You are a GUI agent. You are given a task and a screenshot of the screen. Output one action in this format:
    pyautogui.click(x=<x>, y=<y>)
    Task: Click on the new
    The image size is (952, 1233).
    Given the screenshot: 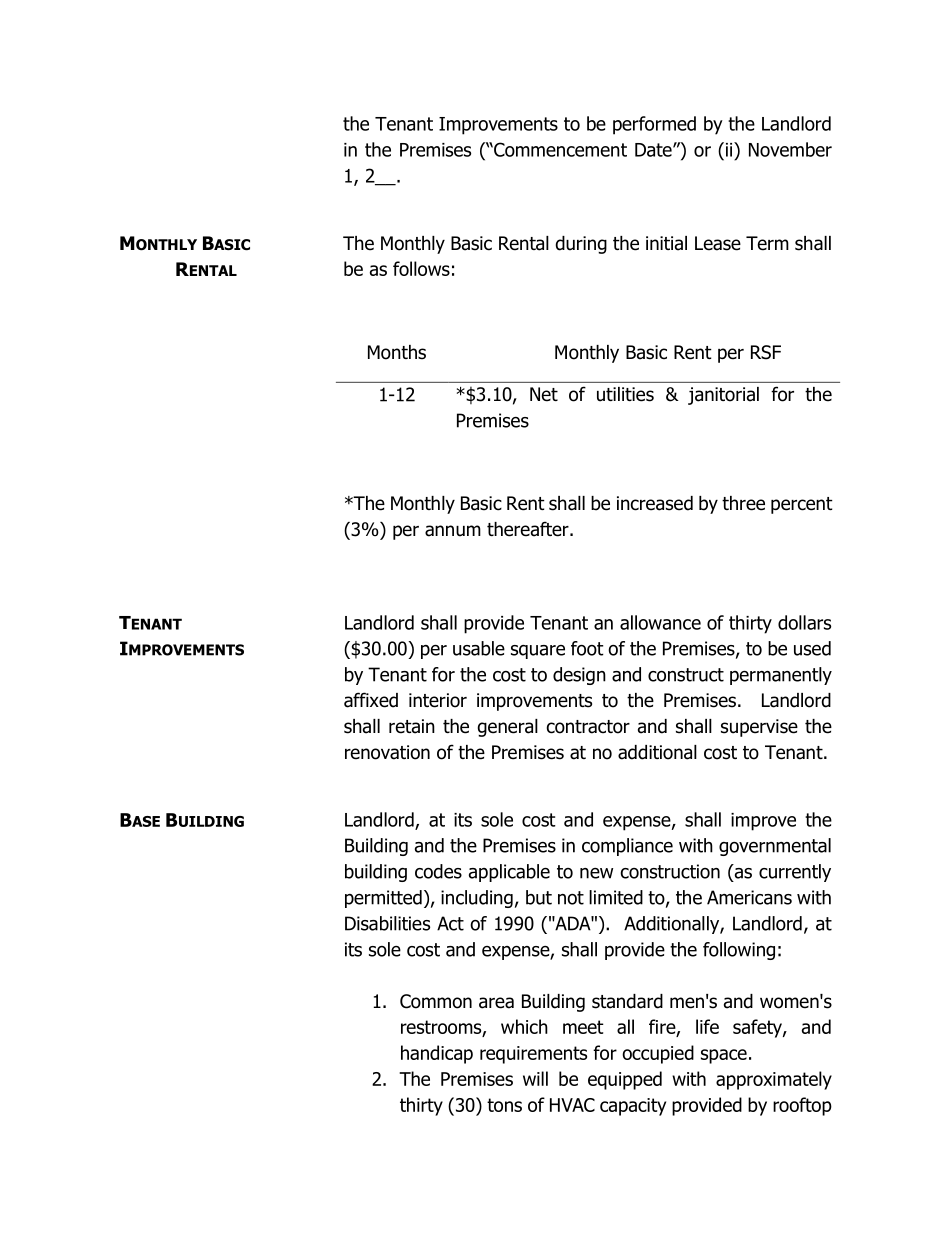 What is the action you would take?
    pyautogui.click(x=596, y=873)
